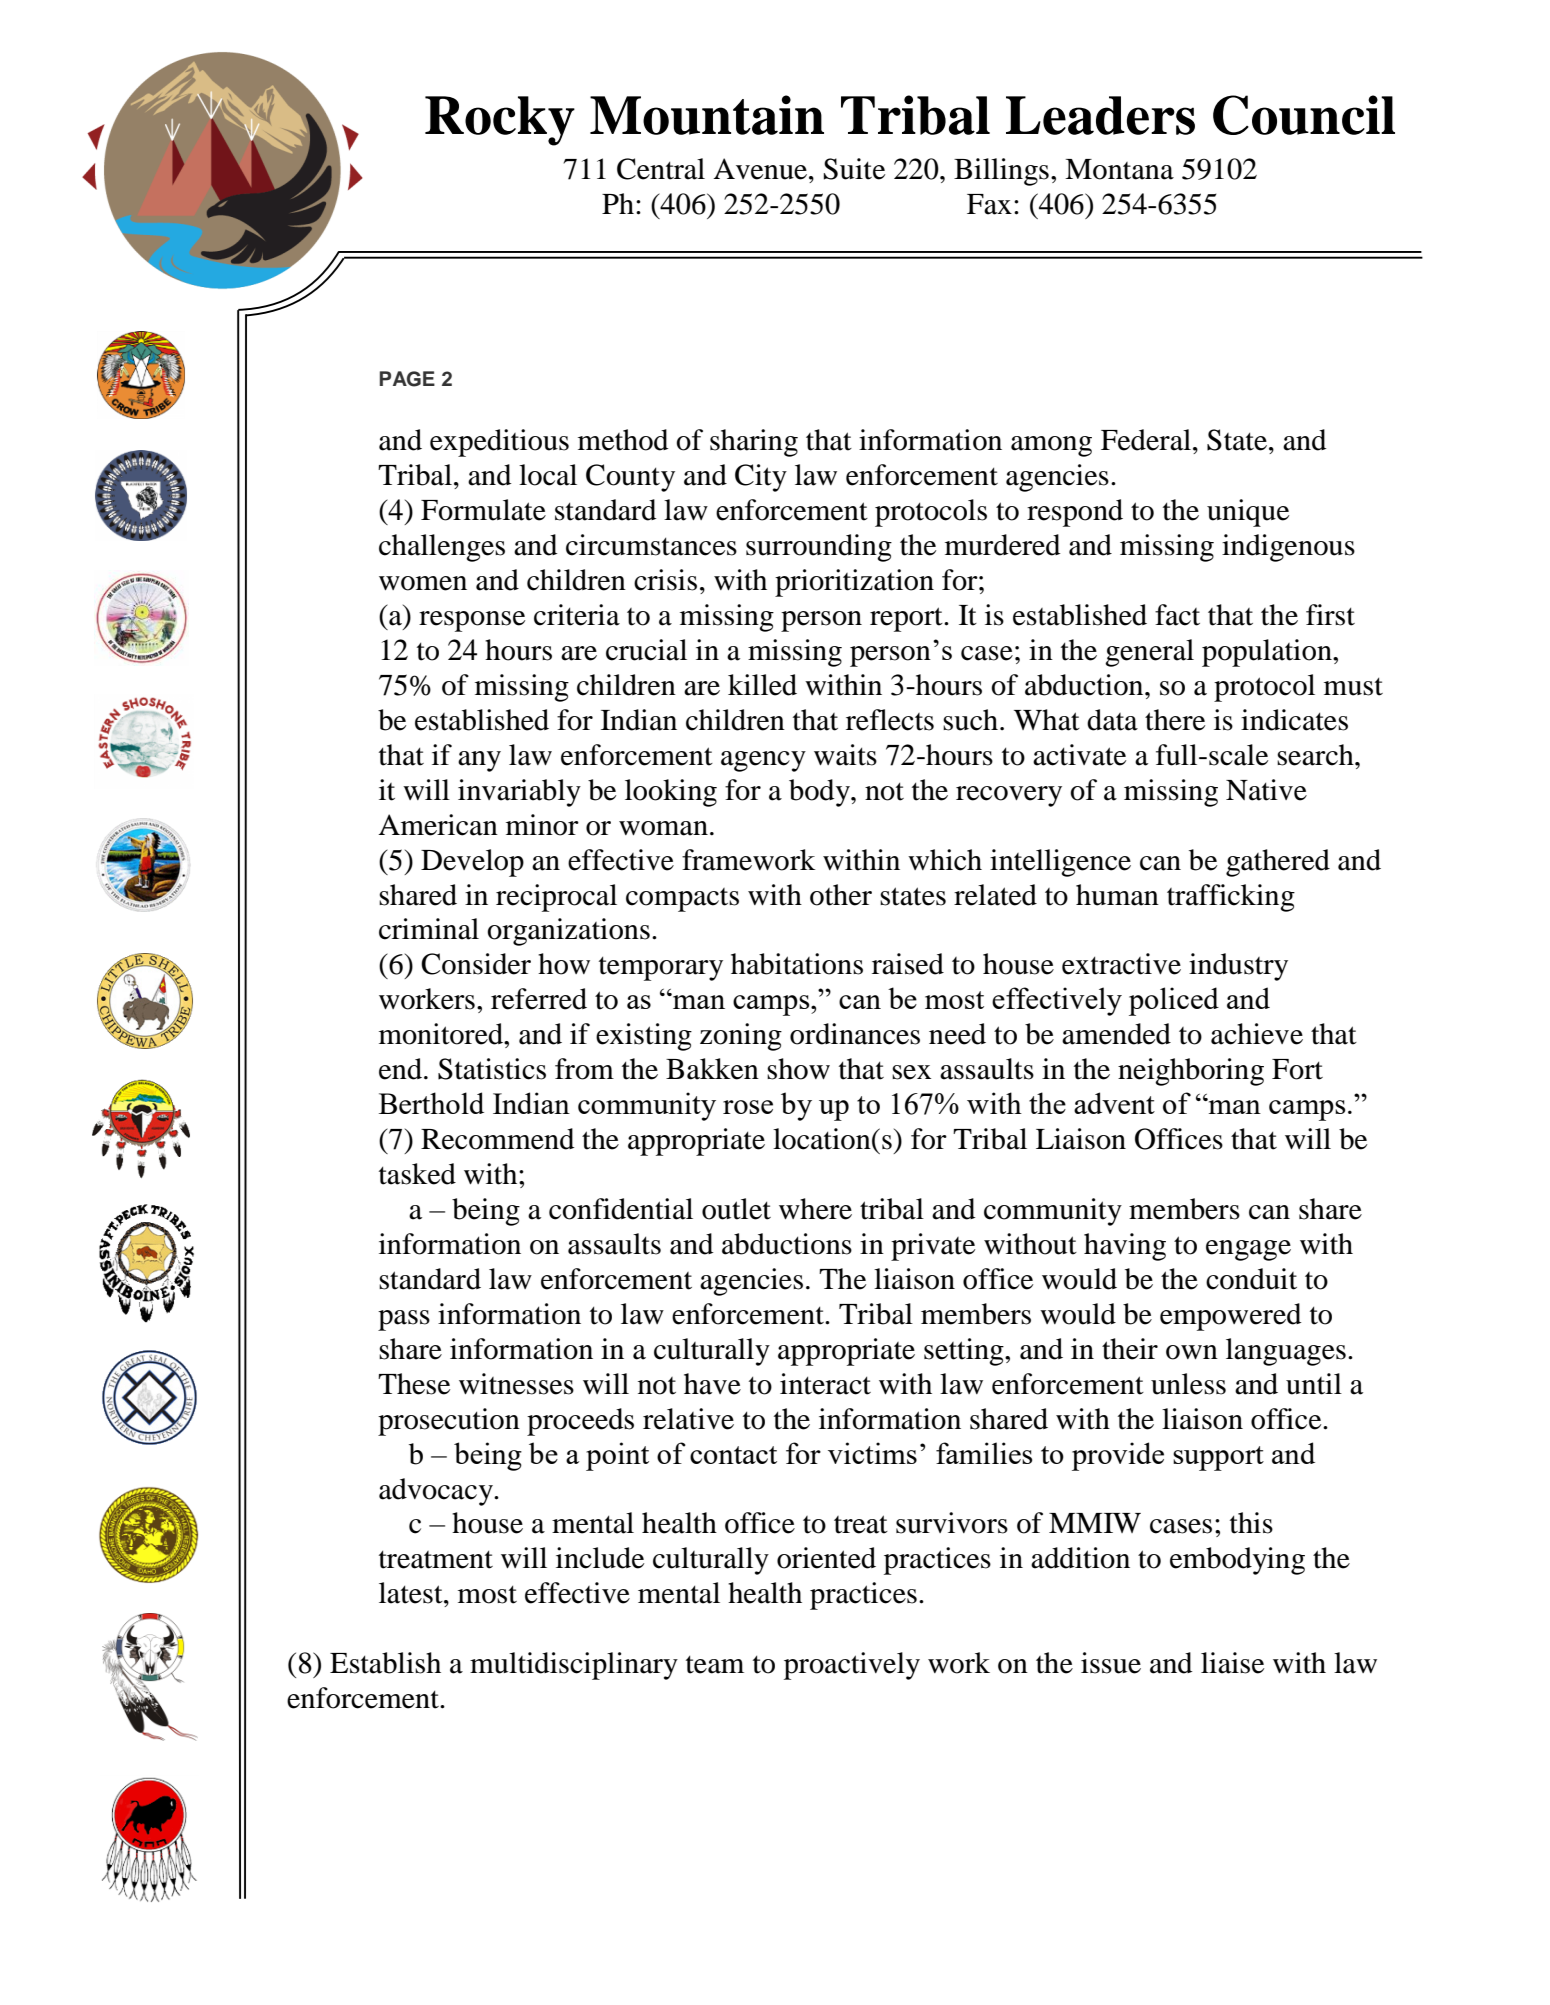 The width and height of the screenshot is (1550, 2005). I want to click on reflects, so click(890, 720).
